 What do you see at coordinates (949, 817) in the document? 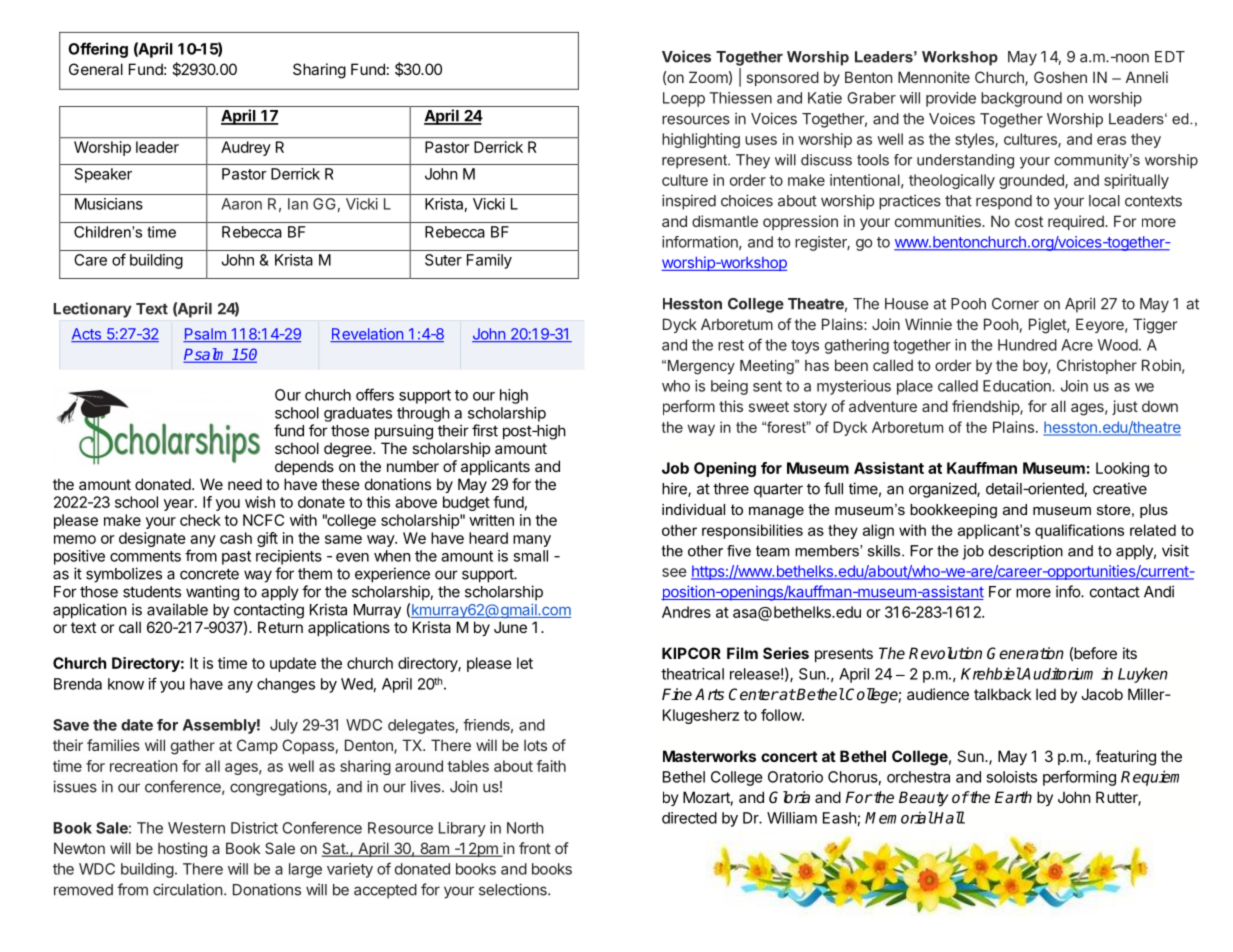
I see `Hall` at bounding box center [949, 817].
